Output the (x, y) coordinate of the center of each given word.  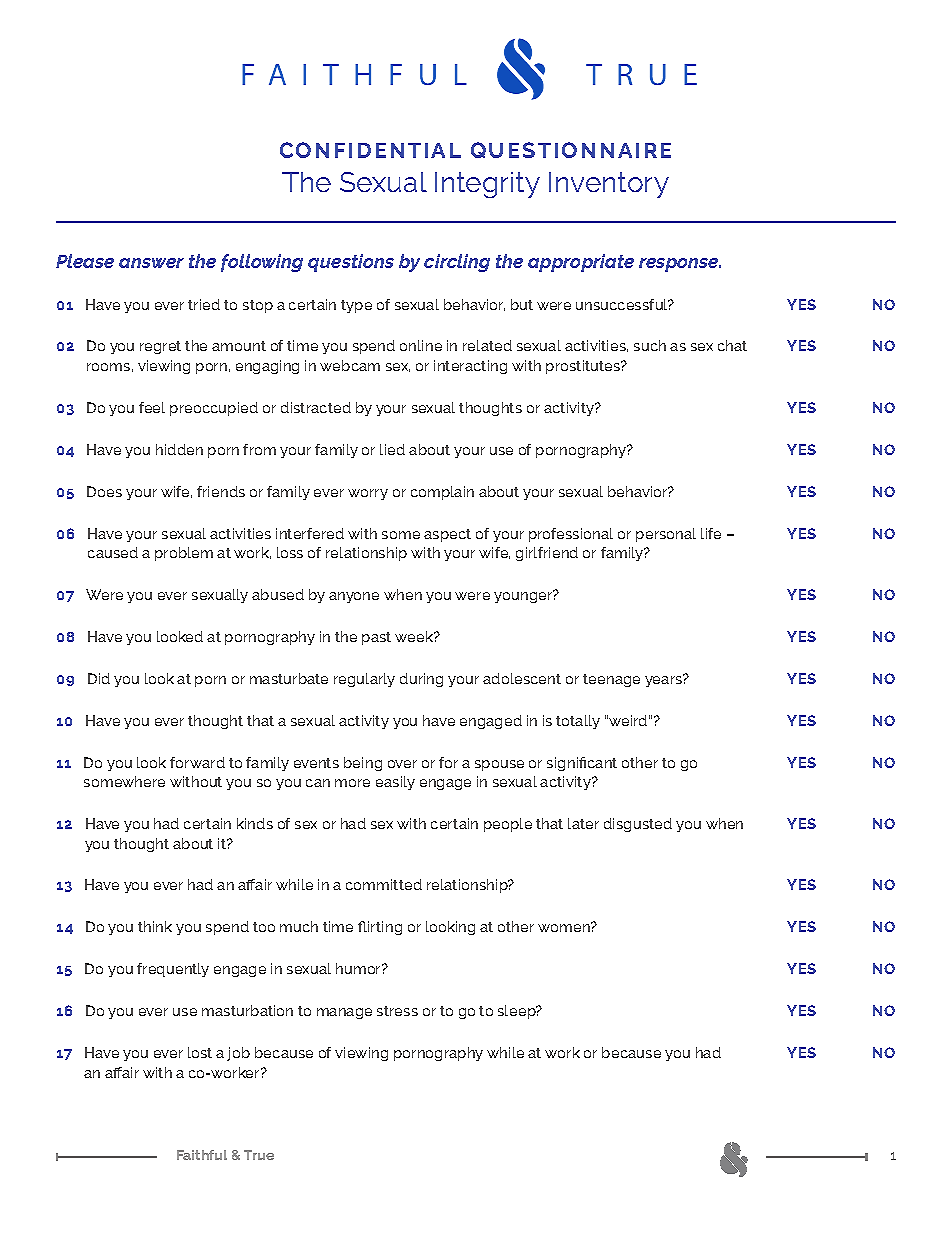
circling (457, 263)
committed (384, 884)
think (155, 926)
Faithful (202, 1155)
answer (151, 263)
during (421, 680)
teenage (611, 680)
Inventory (609, 185)
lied (392, 449)
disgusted (638, 825)
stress (397, 1011)
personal (666, 535)
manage (344, 1013)
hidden (179, 449)
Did (99, 678)
